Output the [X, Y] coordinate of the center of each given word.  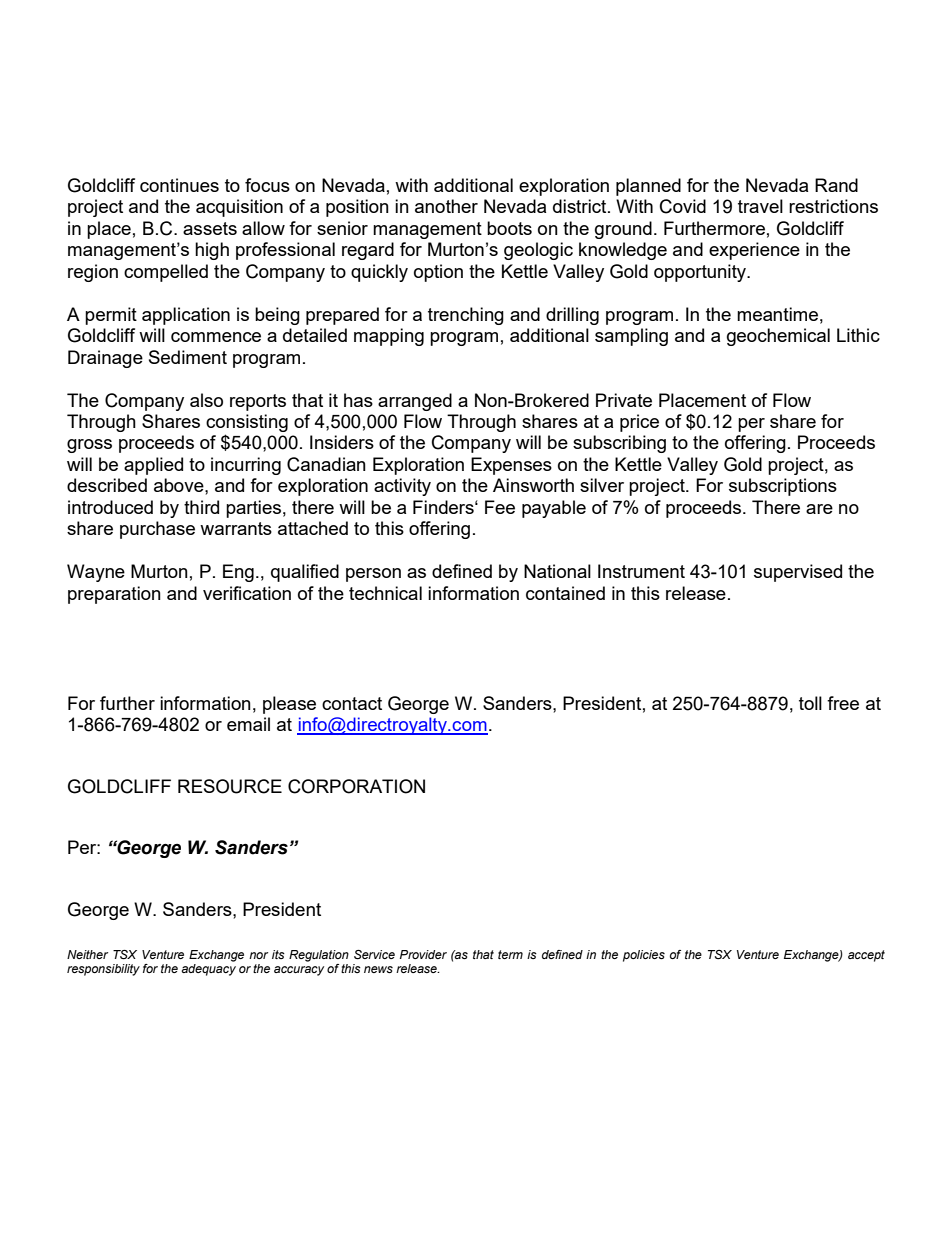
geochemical [778, 337]
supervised [798, 573]
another [446, 206]
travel [760, 206]
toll [810, 703]
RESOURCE [230, 786]
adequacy [208, 970]
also [206, 400]
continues [179, 185]
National [557, 571]
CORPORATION [356, 786]
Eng [238, 573]
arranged [415, 402]
